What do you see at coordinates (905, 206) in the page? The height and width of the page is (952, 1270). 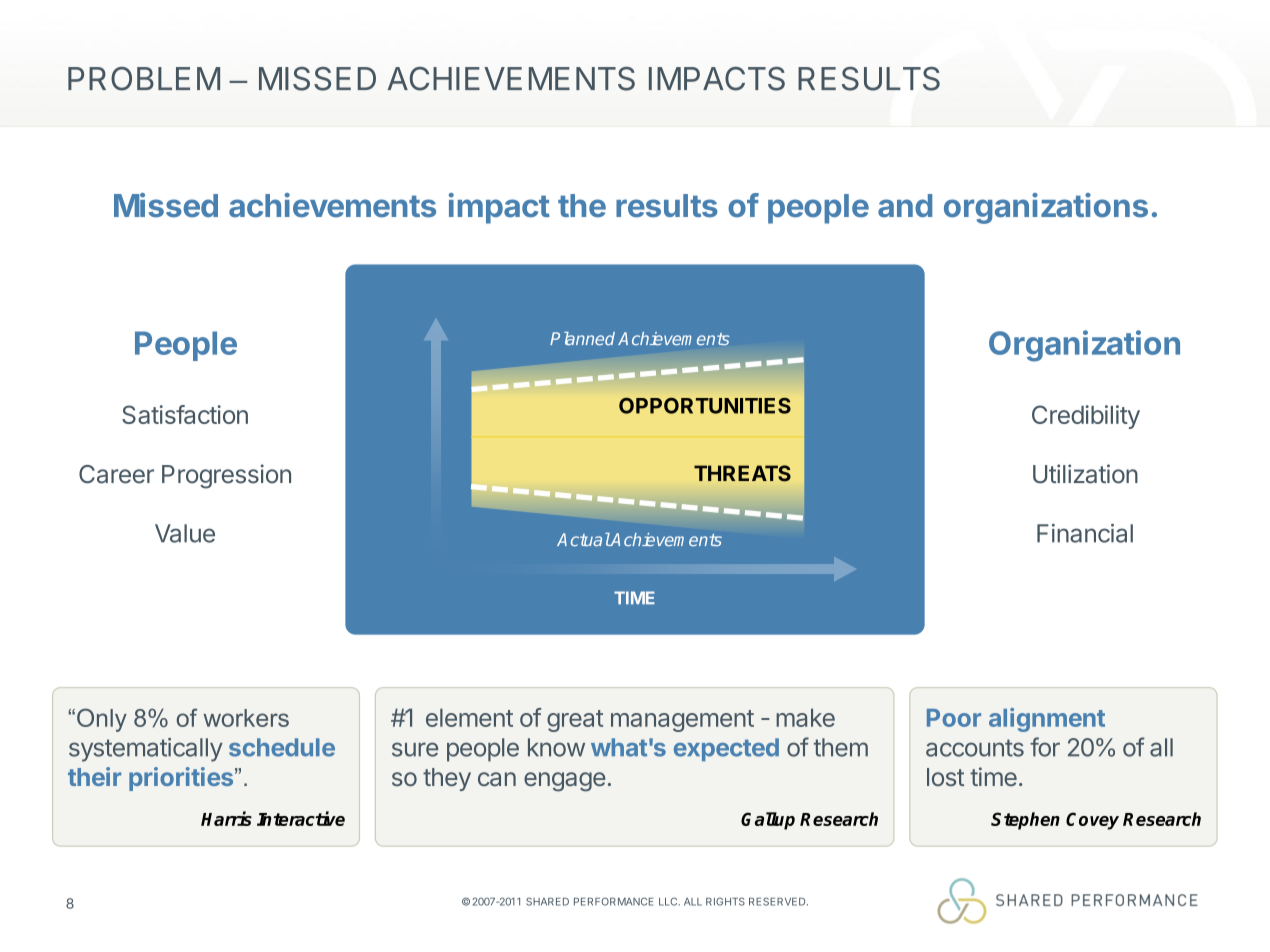 I see `and` at bounding box center [905, 206].
